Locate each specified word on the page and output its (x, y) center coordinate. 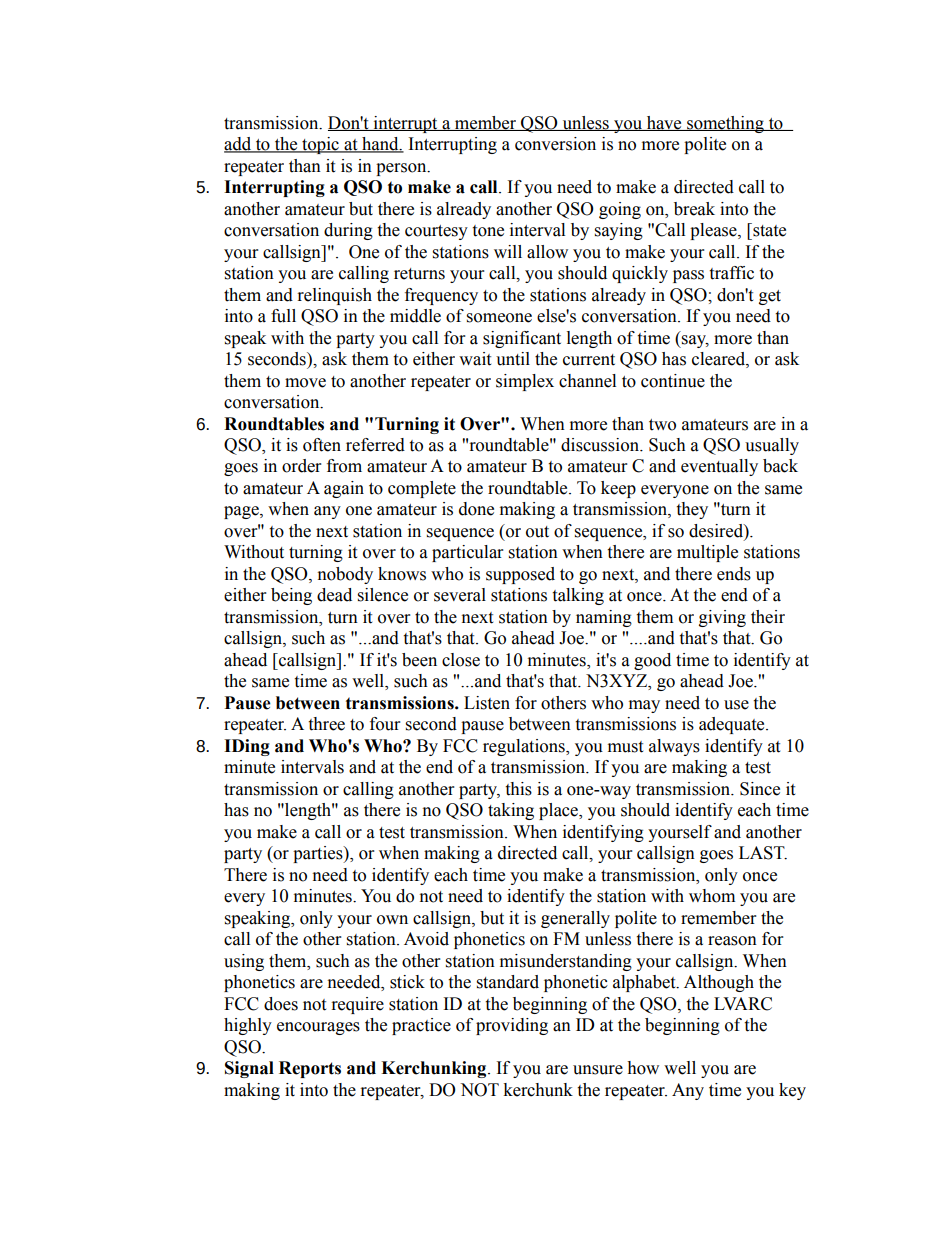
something (725, 124)
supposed (520, 575)
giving (722, 618)
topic (320, 145)
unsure (598, 1070)
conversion (555, 144)
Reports (310, 1069)
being (291, 596)
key (792, 1091)
